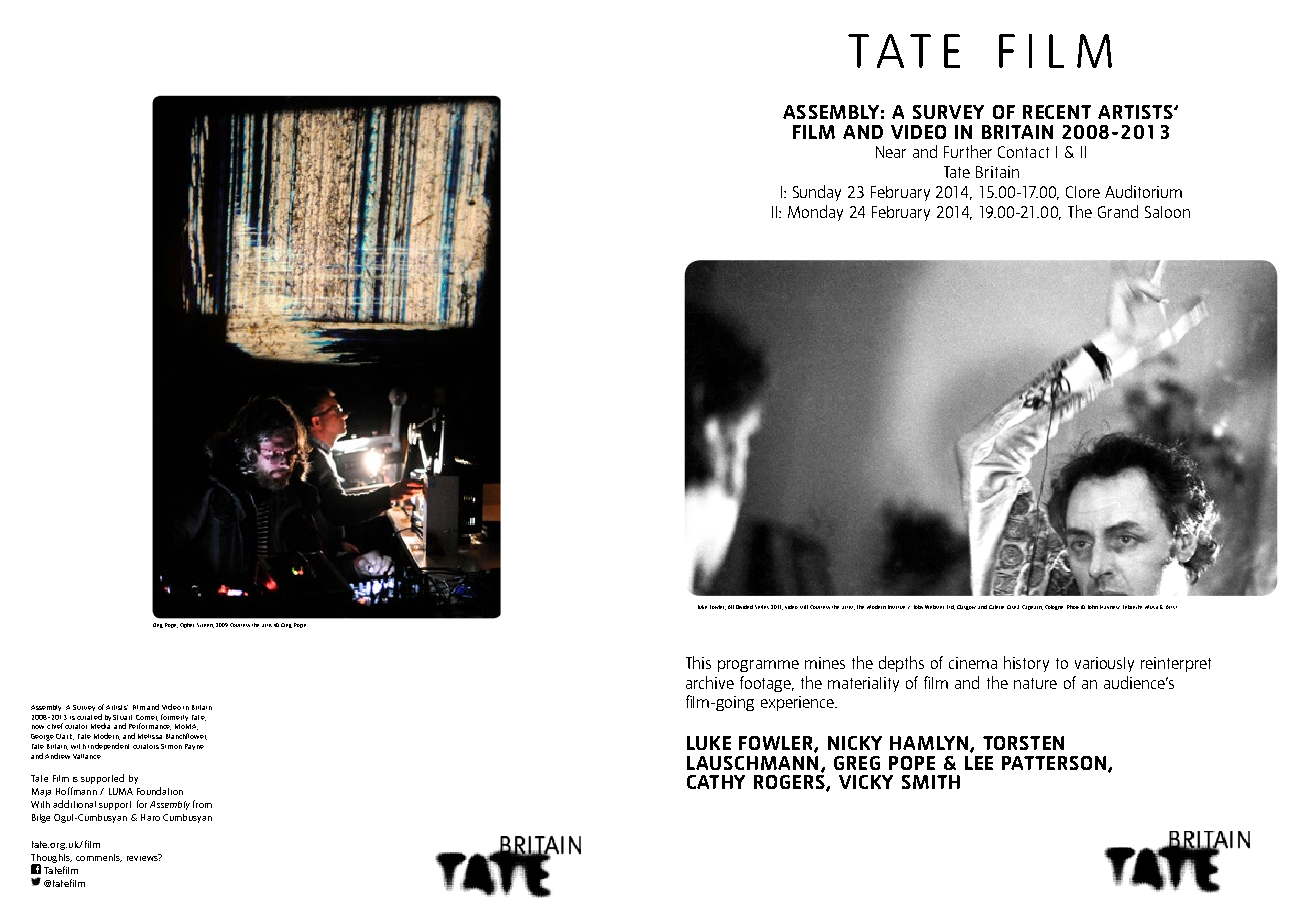 This image has width=1308, height=924. What do you see at coordinates (1118, 211) in the image?
I see `Grand` at bounding box center [1118, 211].
